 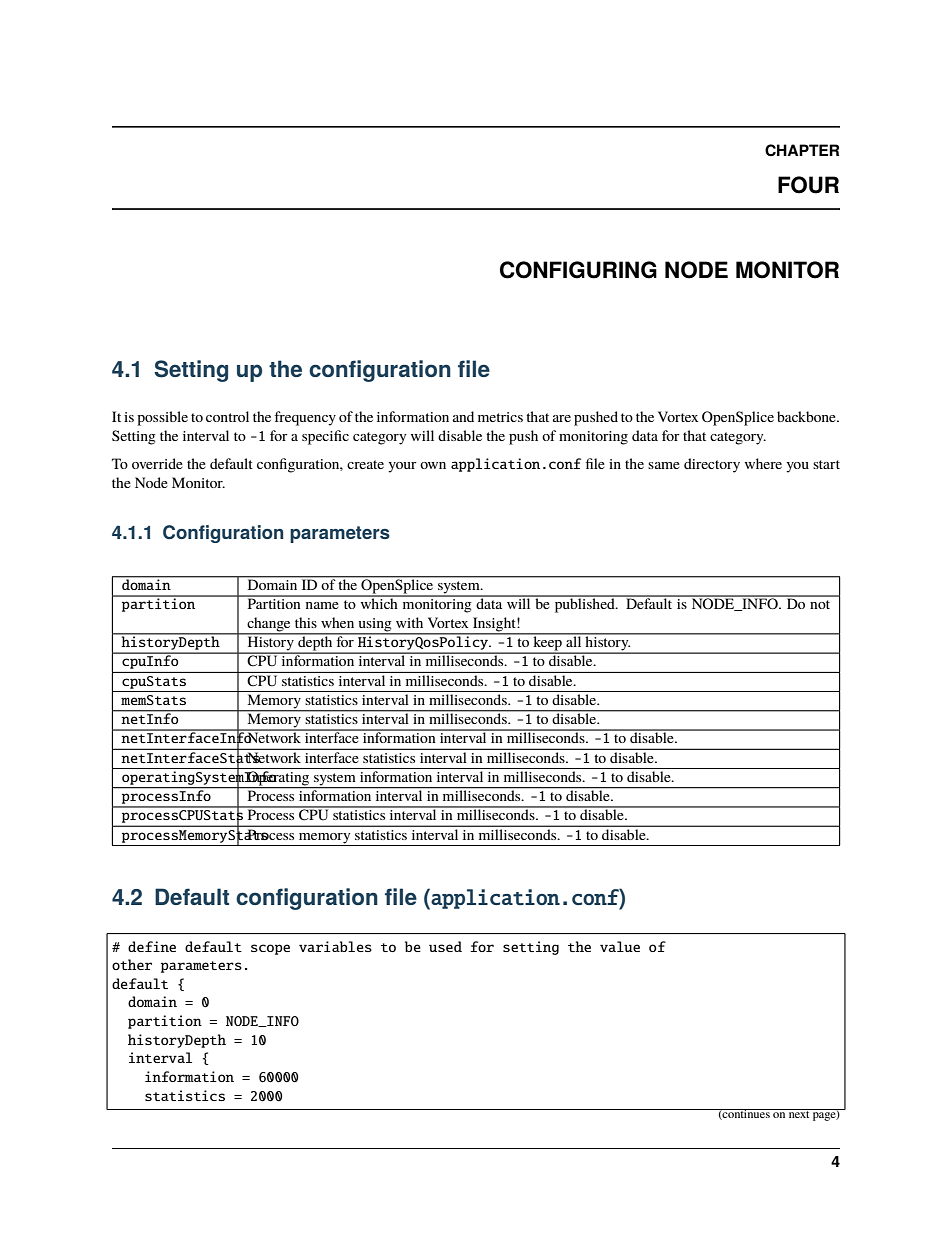 I want to click on own, so click(x=433, y=465).
